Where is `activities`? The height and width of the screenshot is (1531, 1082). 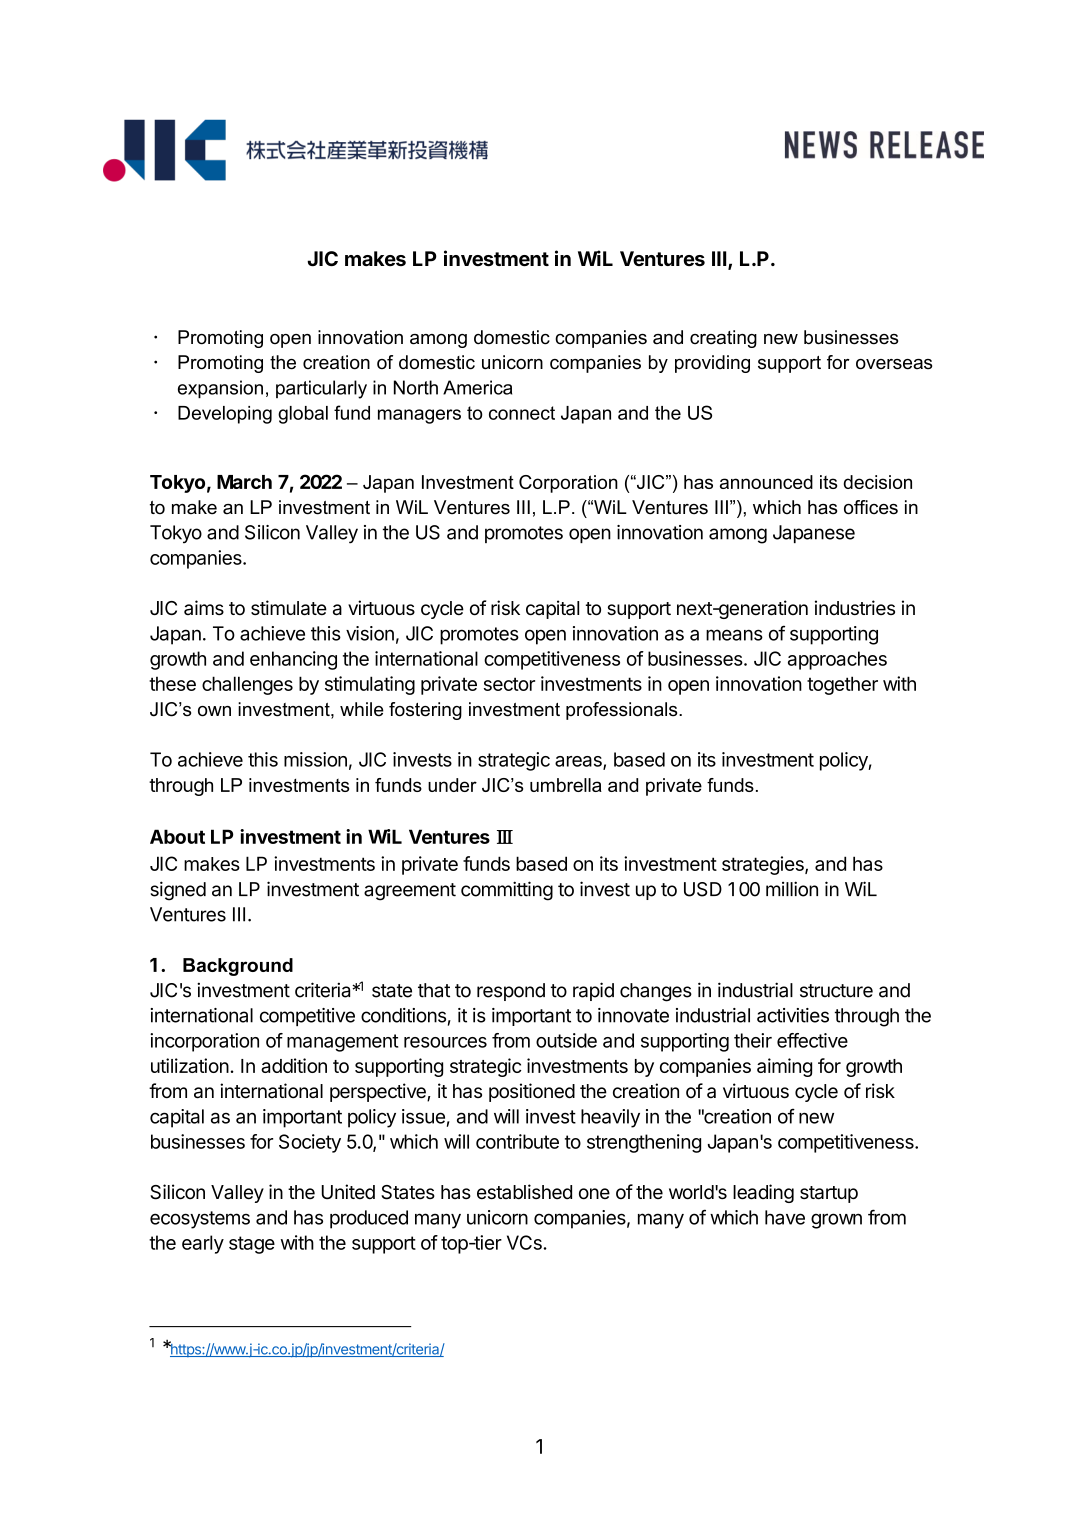 activities is located at coordinates (793, 1015).
